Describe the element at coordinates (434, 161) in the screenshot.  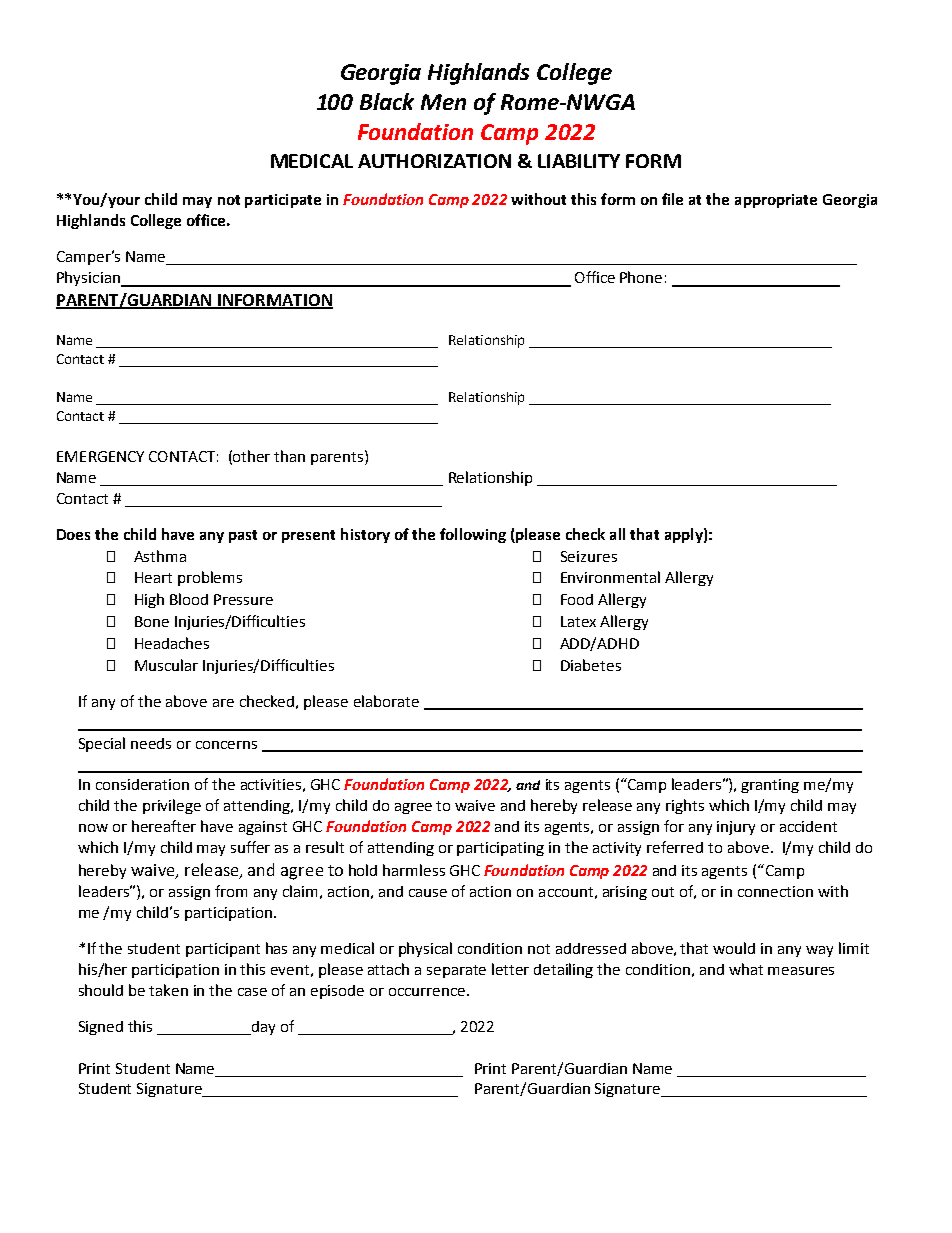
I see `AUTHORIZATION` at that location.
